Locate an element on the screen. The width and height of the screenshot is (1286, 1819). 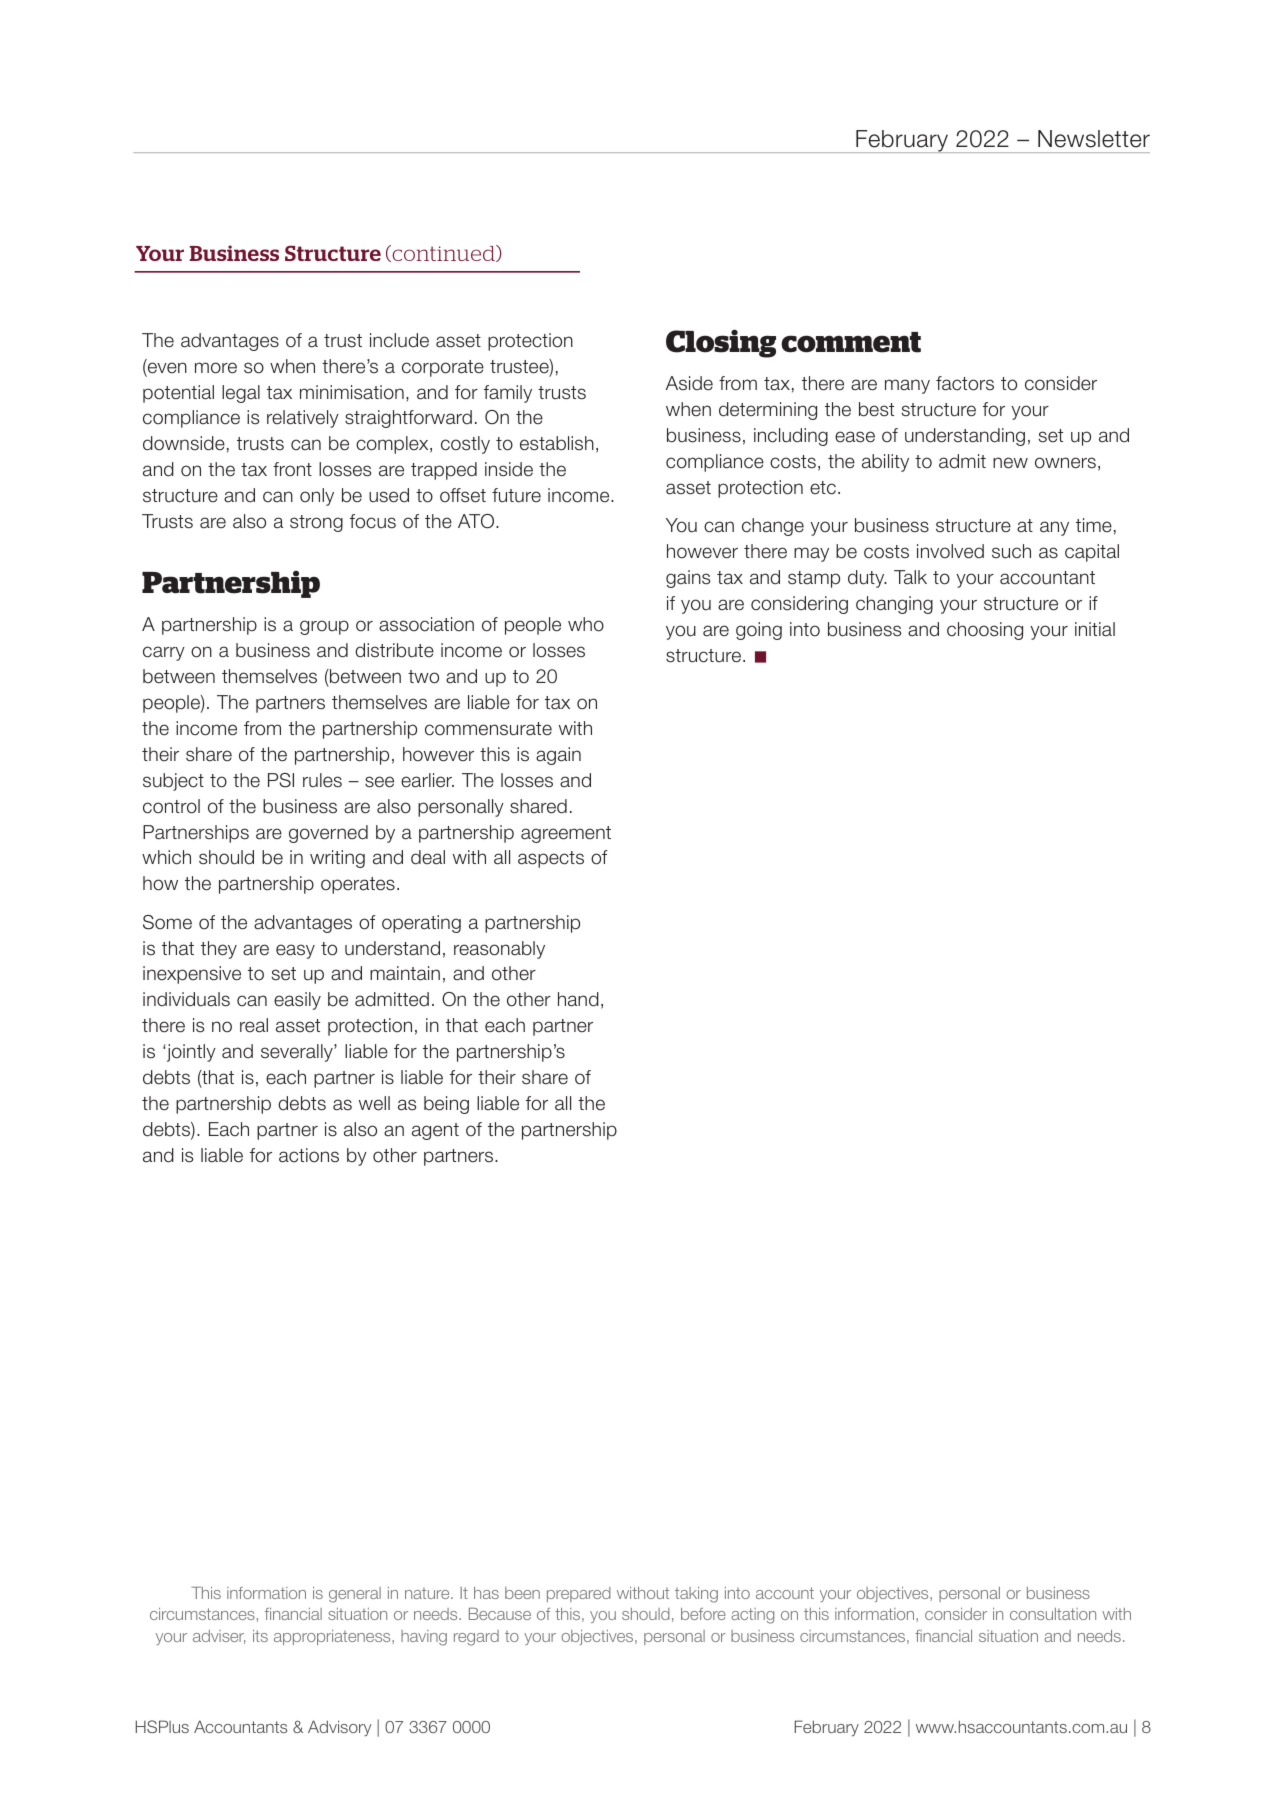
Closing is located at coordinates (721, 343).
